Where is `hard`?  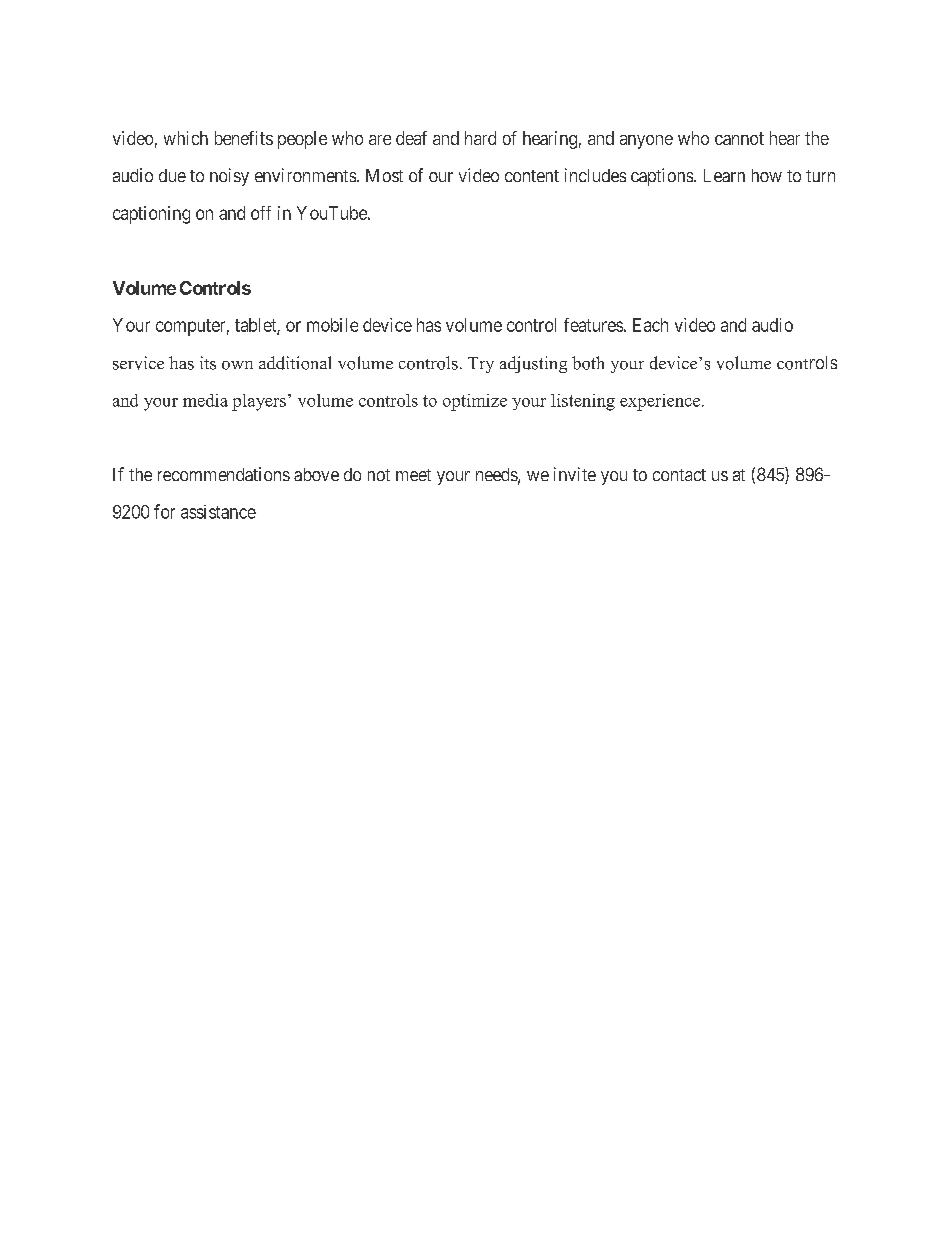
hard is located at coordinates (480, 138).
